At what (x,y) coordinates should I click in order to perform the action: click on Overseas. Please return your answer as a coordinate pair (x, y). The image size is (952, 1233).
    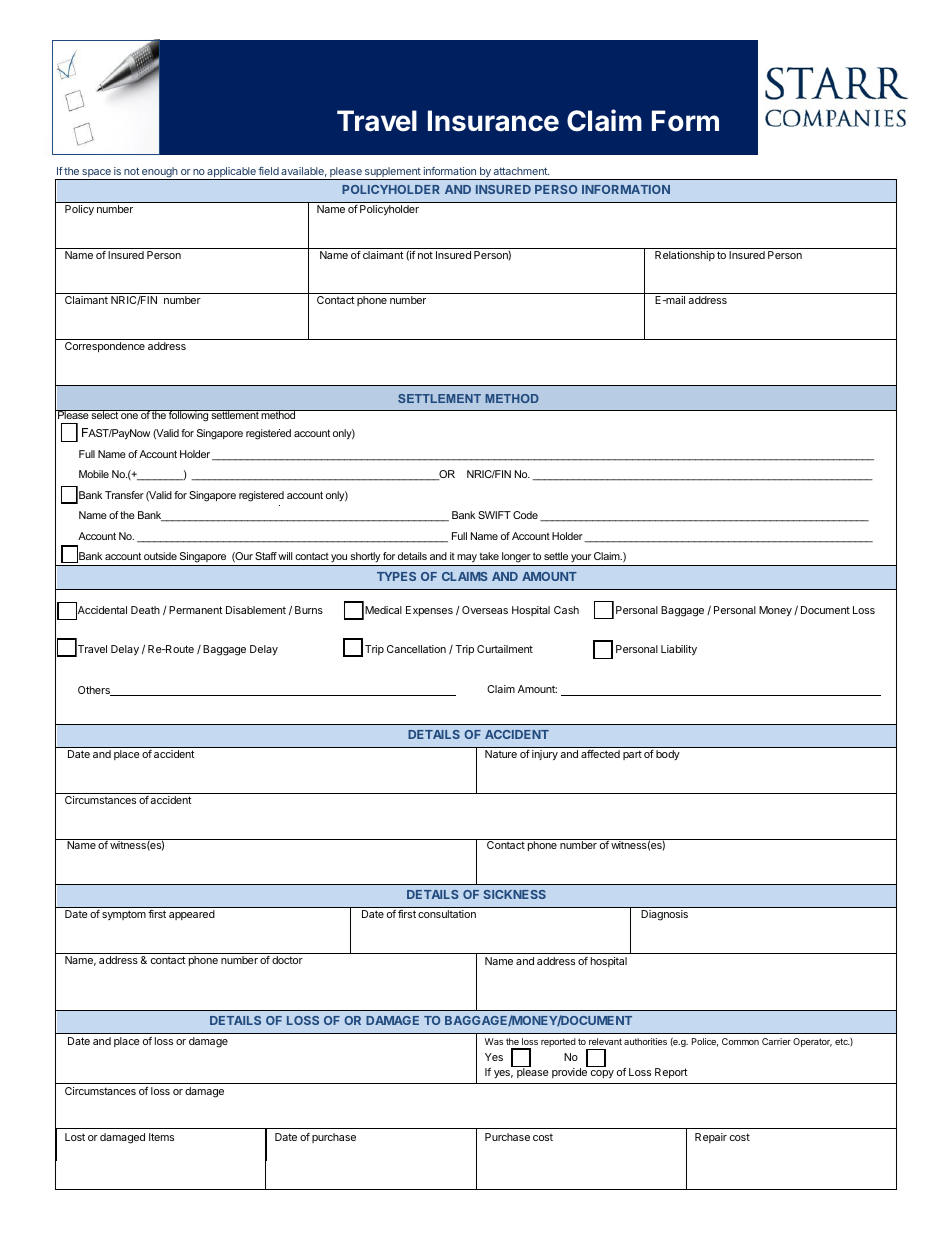
    Looking at the image, I should click on (485, 610).
